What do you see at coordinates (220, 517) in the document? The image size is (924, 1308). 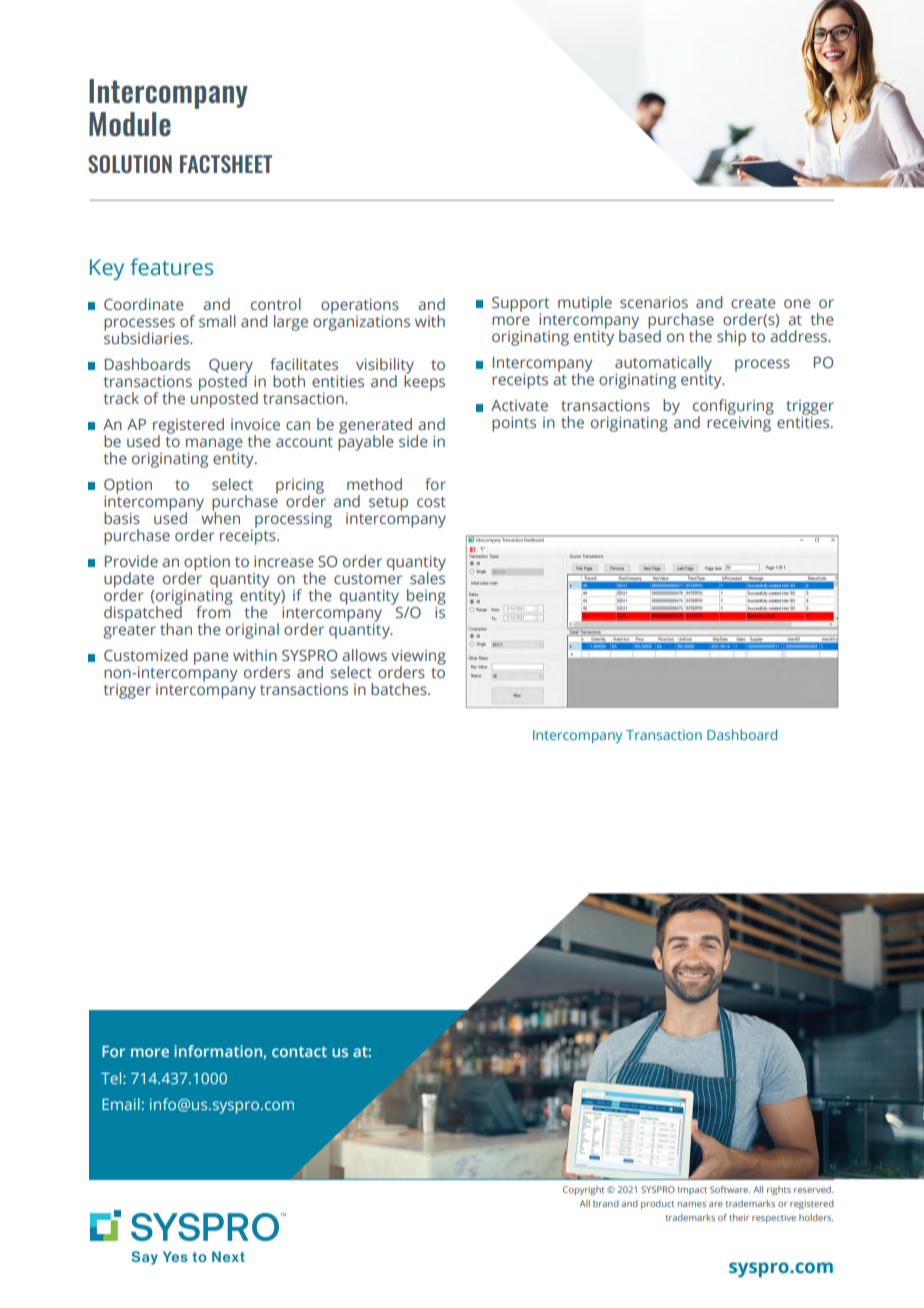 I see `when` at bounding box center [220, 517].
